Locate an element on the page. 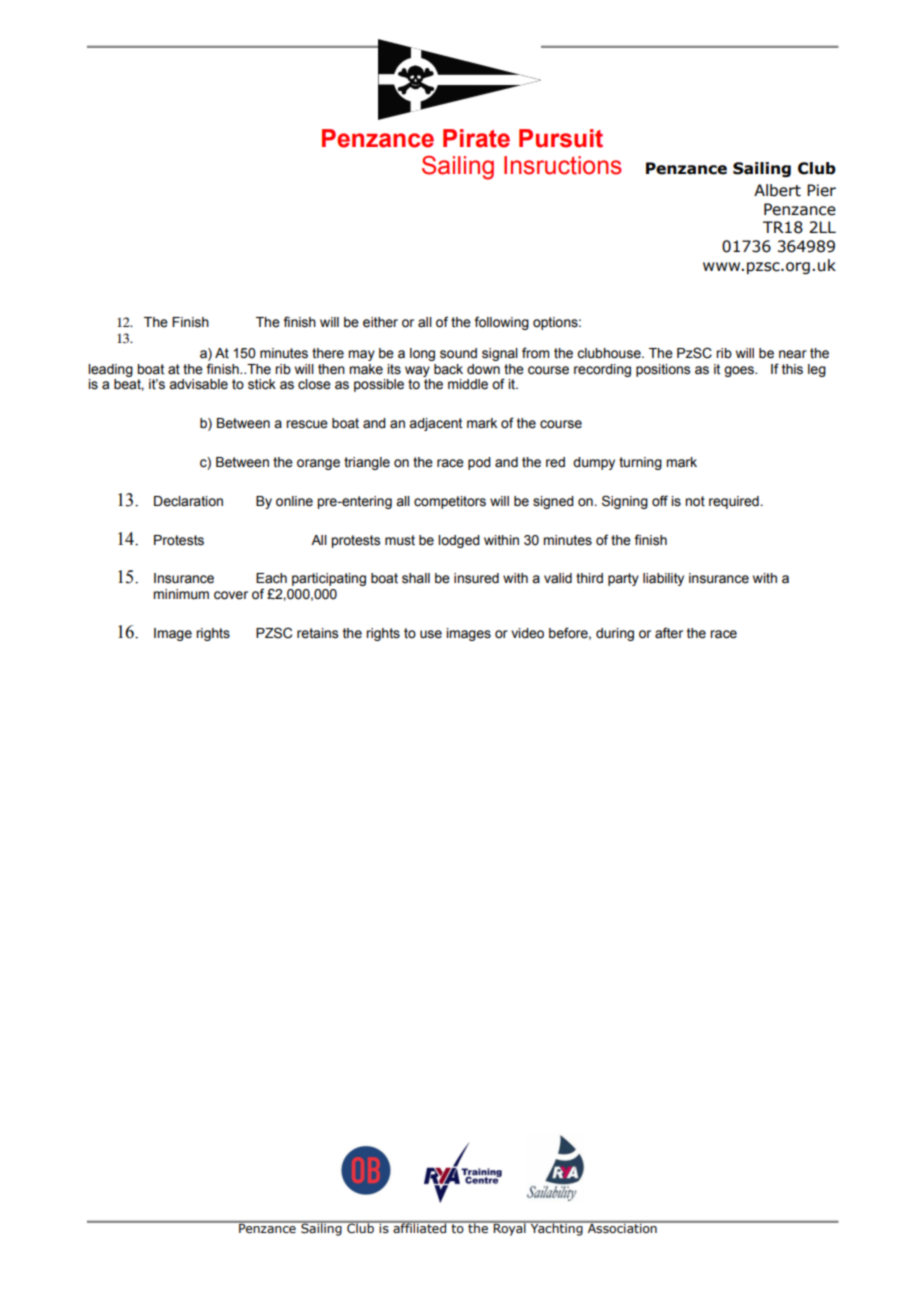 The height and width of the page is (1308, 924). Pirate is located at coordinates (476, 138).
